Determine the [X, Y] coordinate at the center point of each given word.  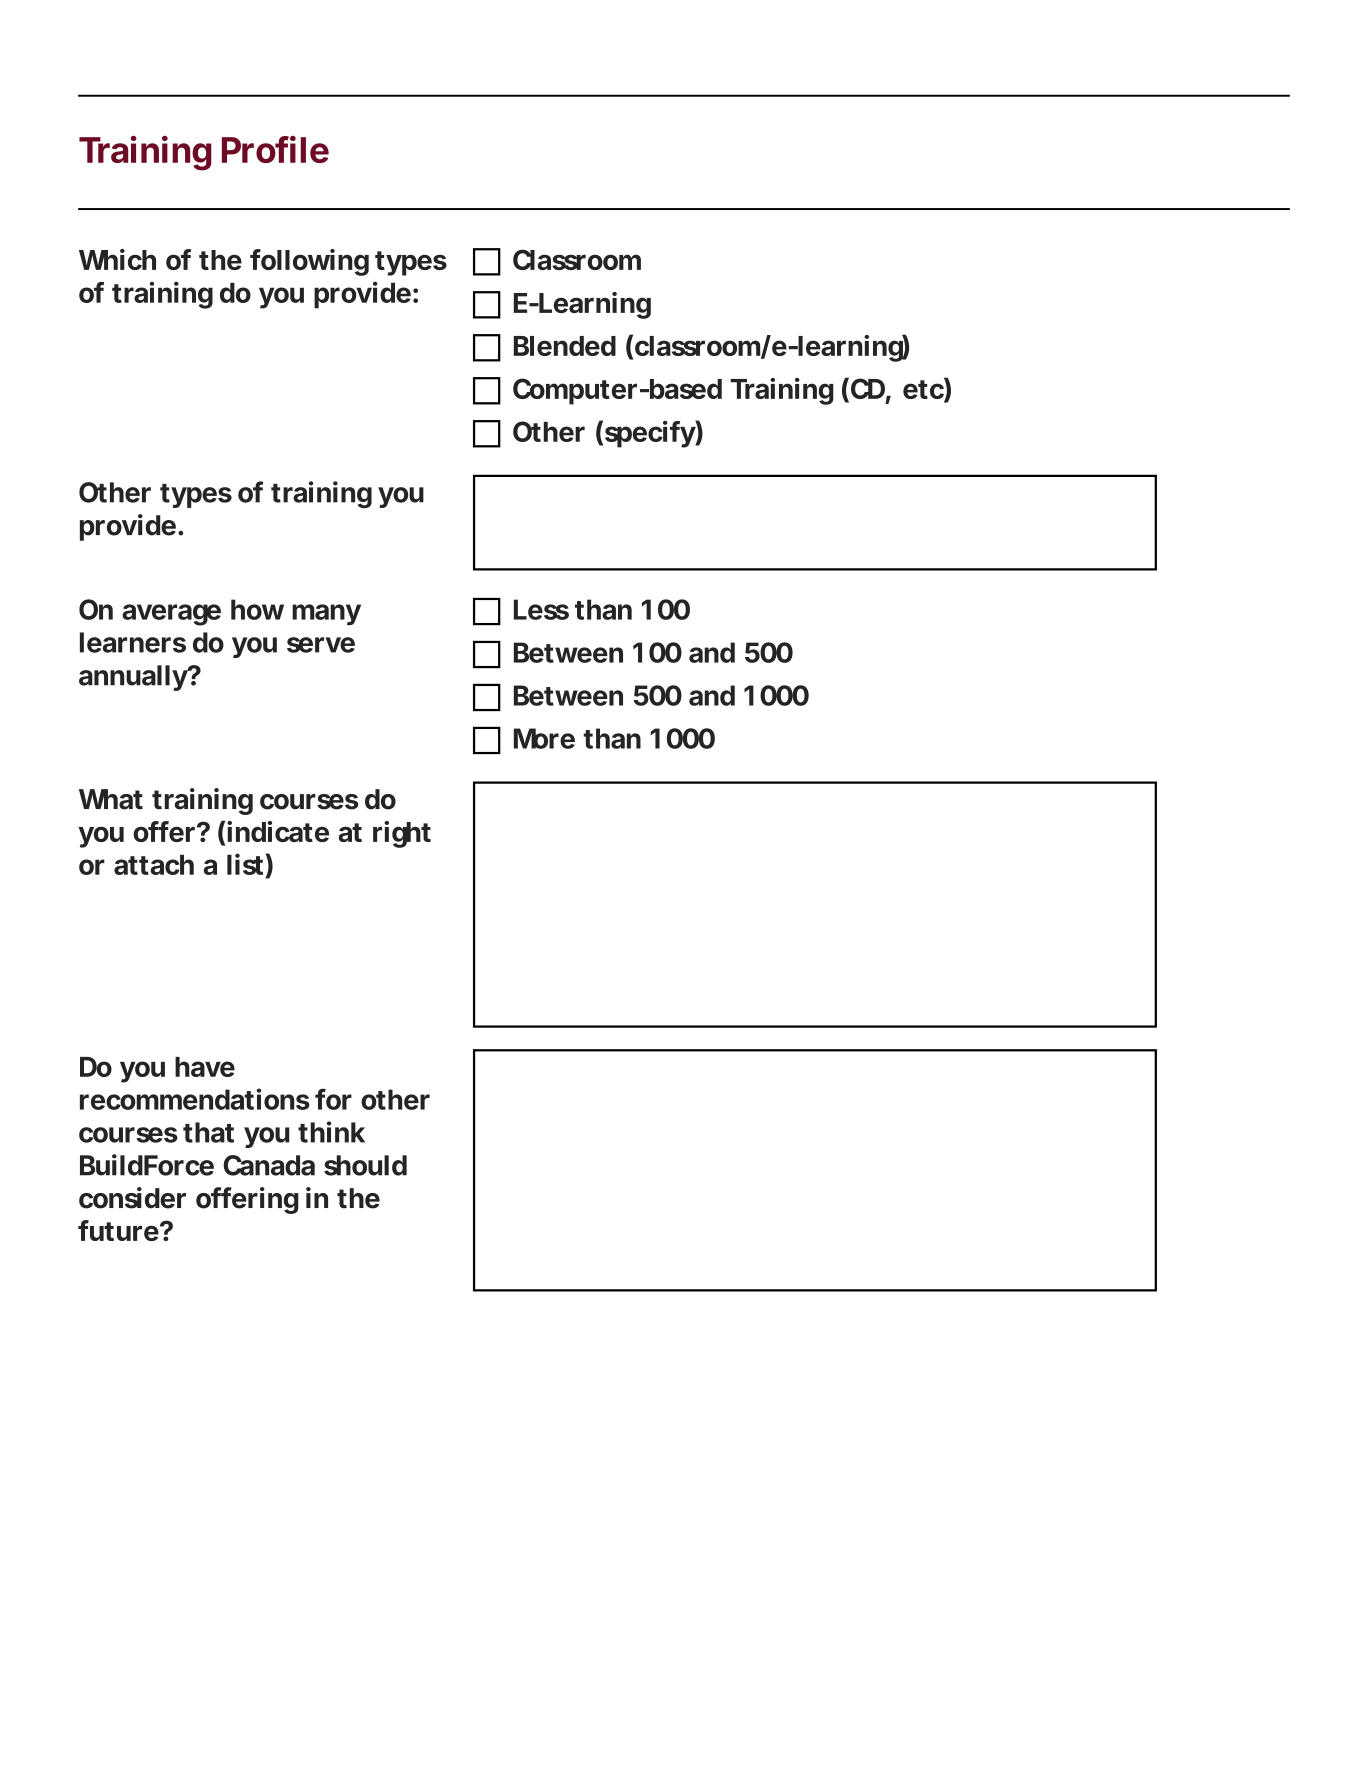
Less [541, 609]
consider [132, 1198]
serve [321, 645]
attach [154, 865]
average [171, 615]
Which [117, 259]
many [326, 615]
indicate [278, 831]
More [544, 738]
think [331, 1132]
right [402, 834]
